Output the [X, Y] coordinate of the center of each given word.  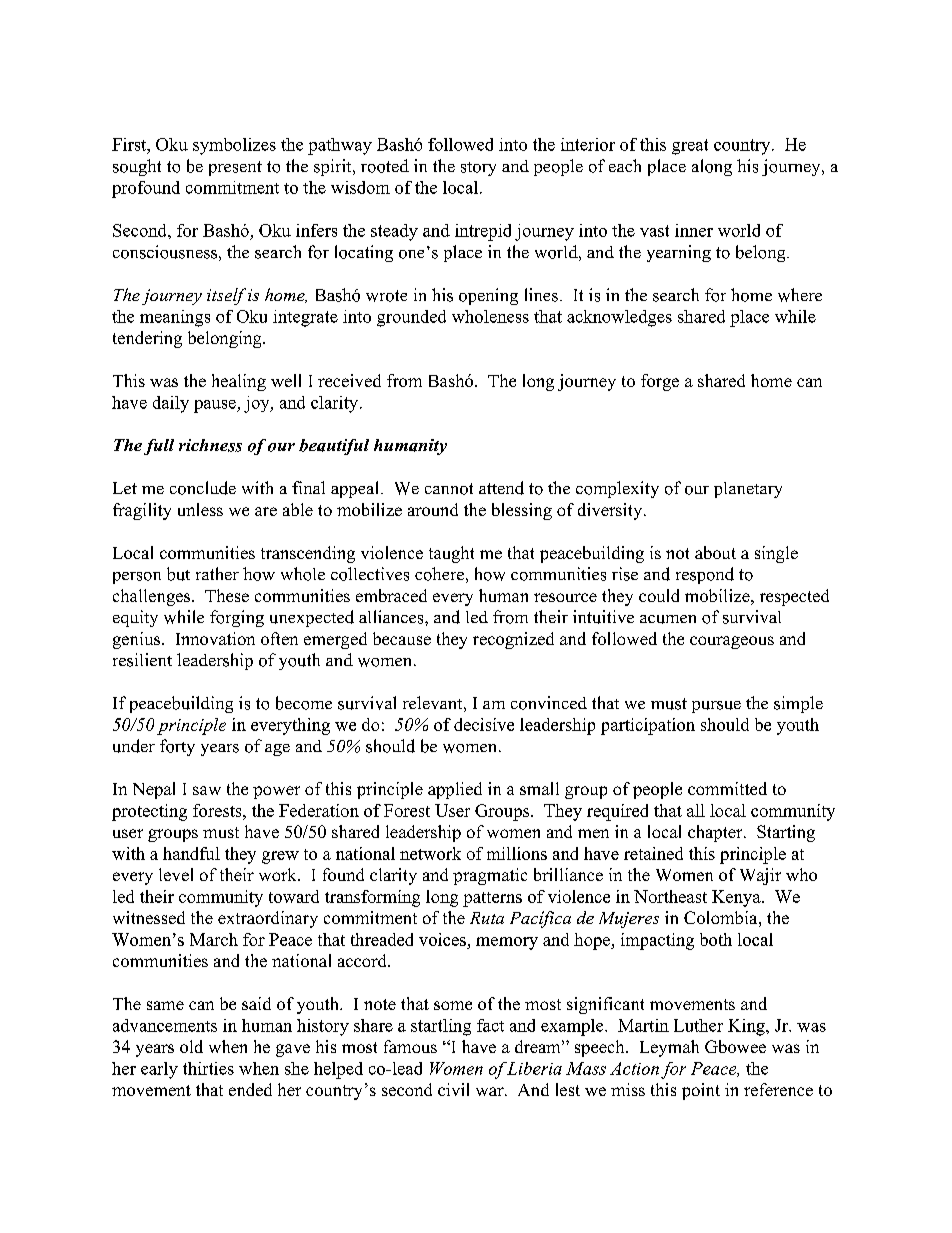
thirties [208, 1068]
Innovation [215, 638]
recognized [513, 640]
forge [660, 382]
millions [517, 853]
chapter [716, 833]
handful [191, 853]
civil [453, 1089]
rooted [385, 166]
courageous [732, 642]
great [690, 147]
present [235, 168]
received [349, 380]
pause [216, 406]
